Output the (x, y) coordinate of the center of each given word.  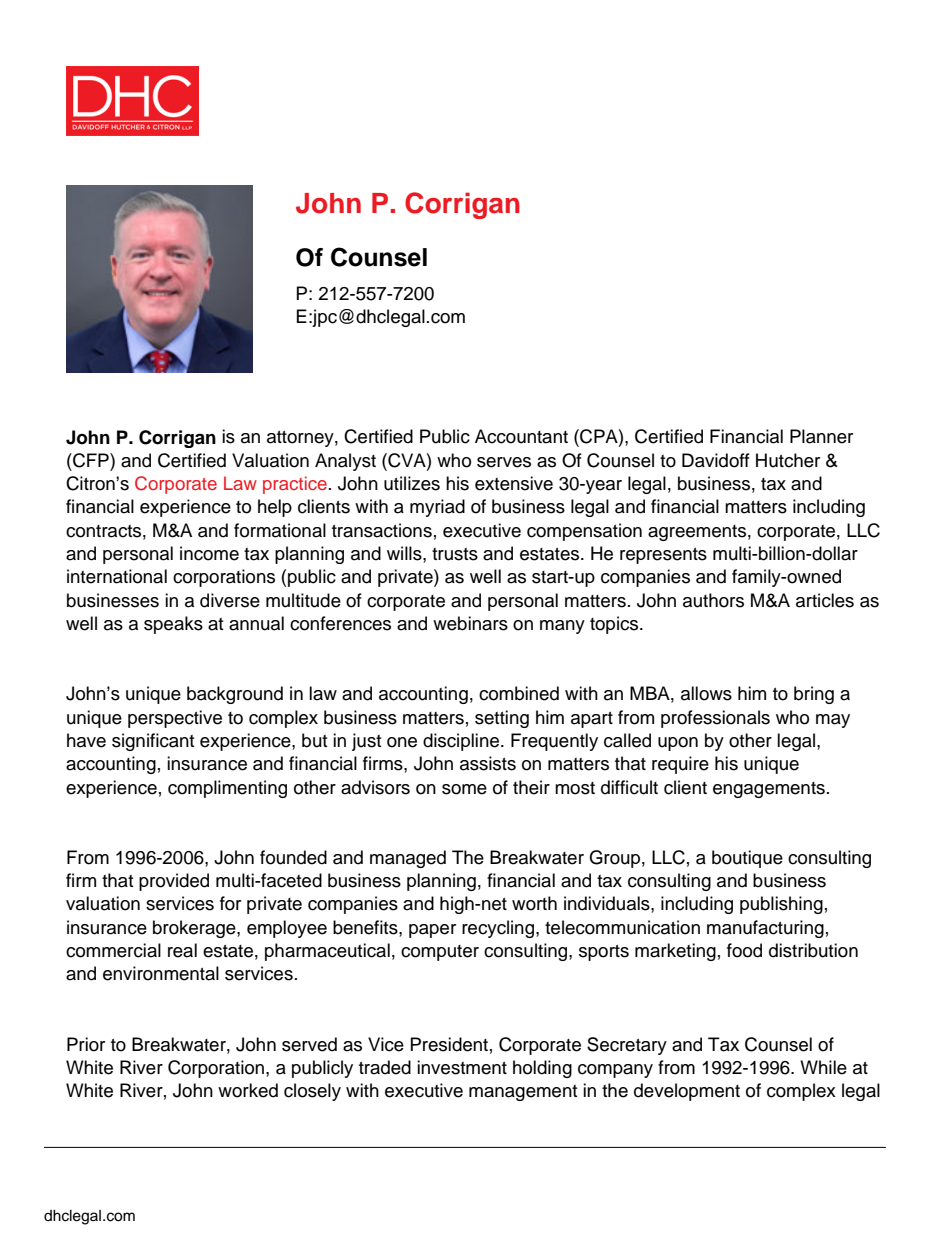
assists (488, 763)
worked (248, 1090)
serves (504, 462)
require (680, 765)
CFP (91, 460)
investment (462, 1067)
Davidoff (716, 460)
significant (153, 742)
